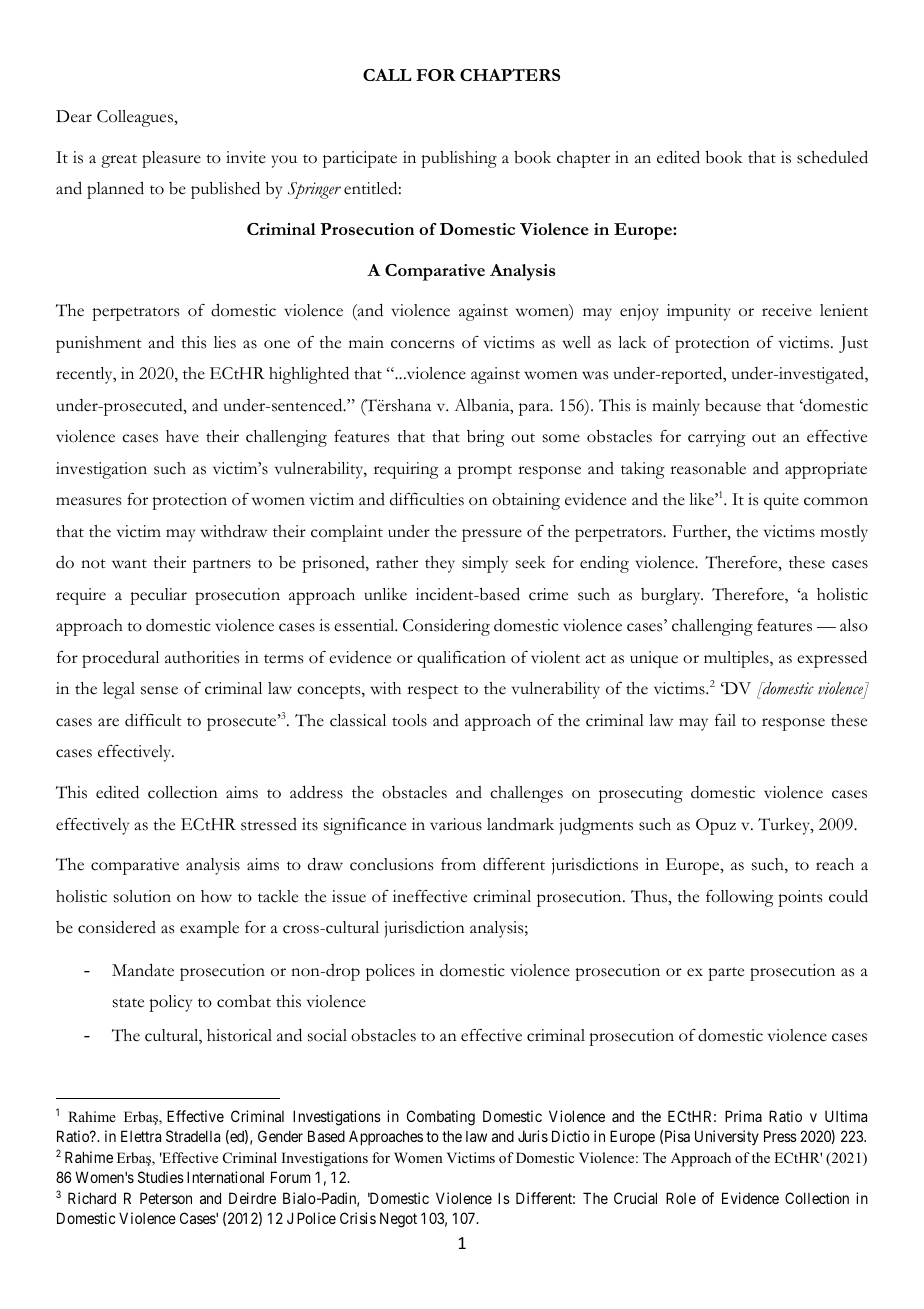 The width and height of the screenshot is (924, 1309). I want to click on publishing, so click(459, 159).
